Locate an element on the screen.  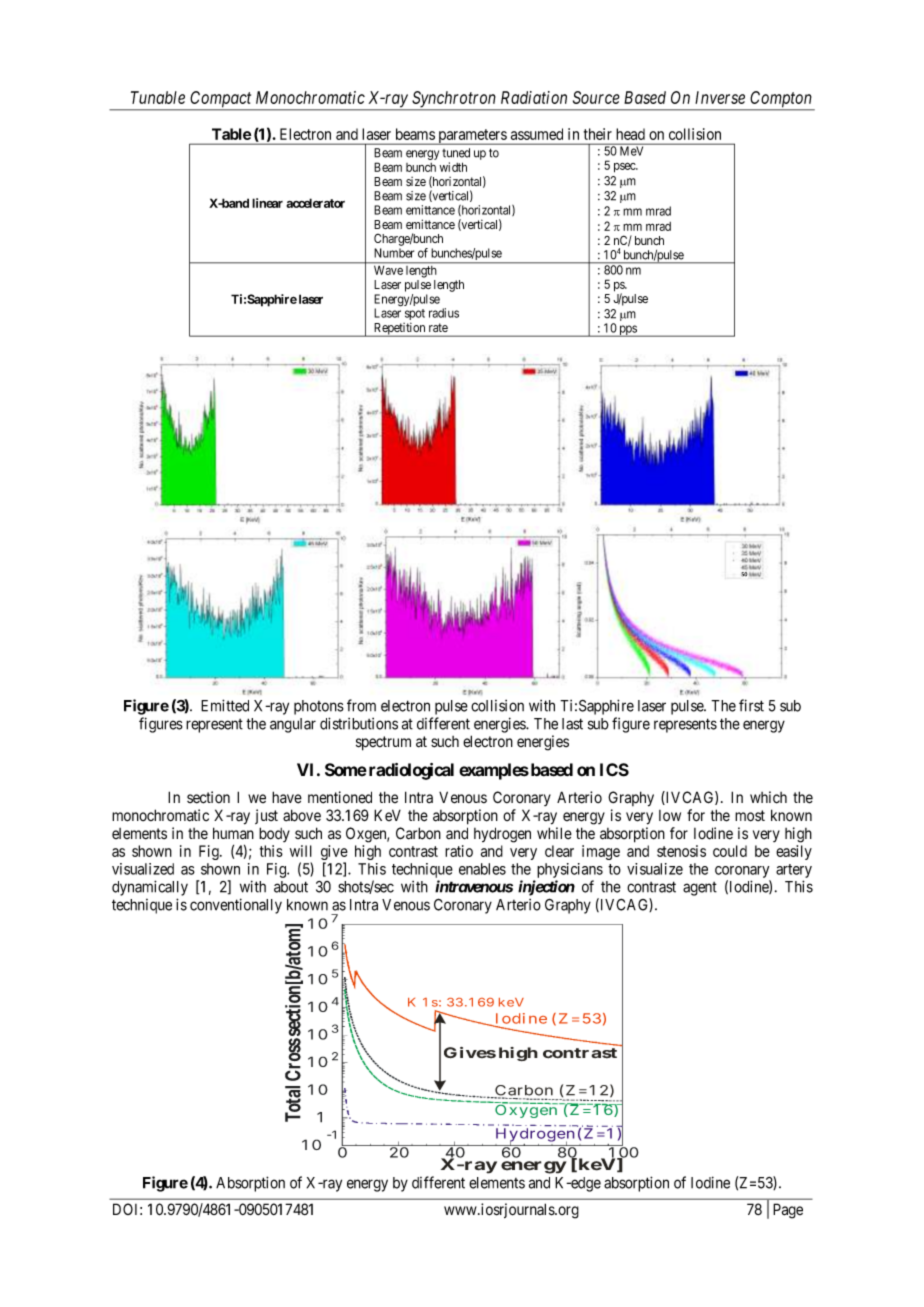
human is located at coordinates (233, 833).
